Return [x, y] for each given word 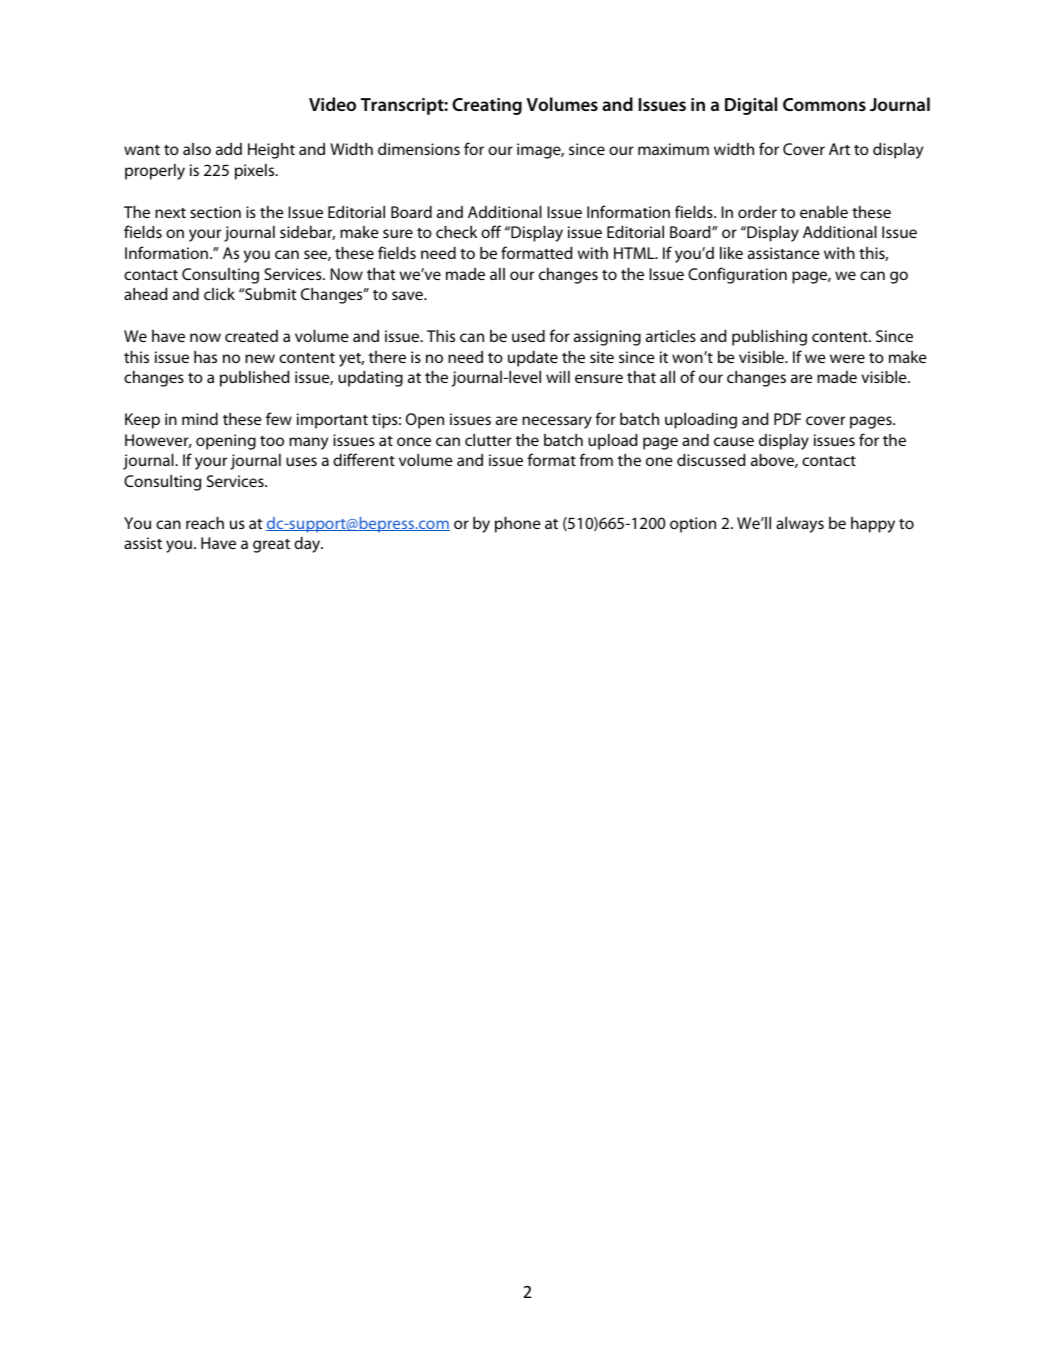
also [197, 149]
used [528, 336]
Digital [751, 106]
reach [205, 523]
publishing [769, 338]
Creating [487, 106]
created [251, 336]
